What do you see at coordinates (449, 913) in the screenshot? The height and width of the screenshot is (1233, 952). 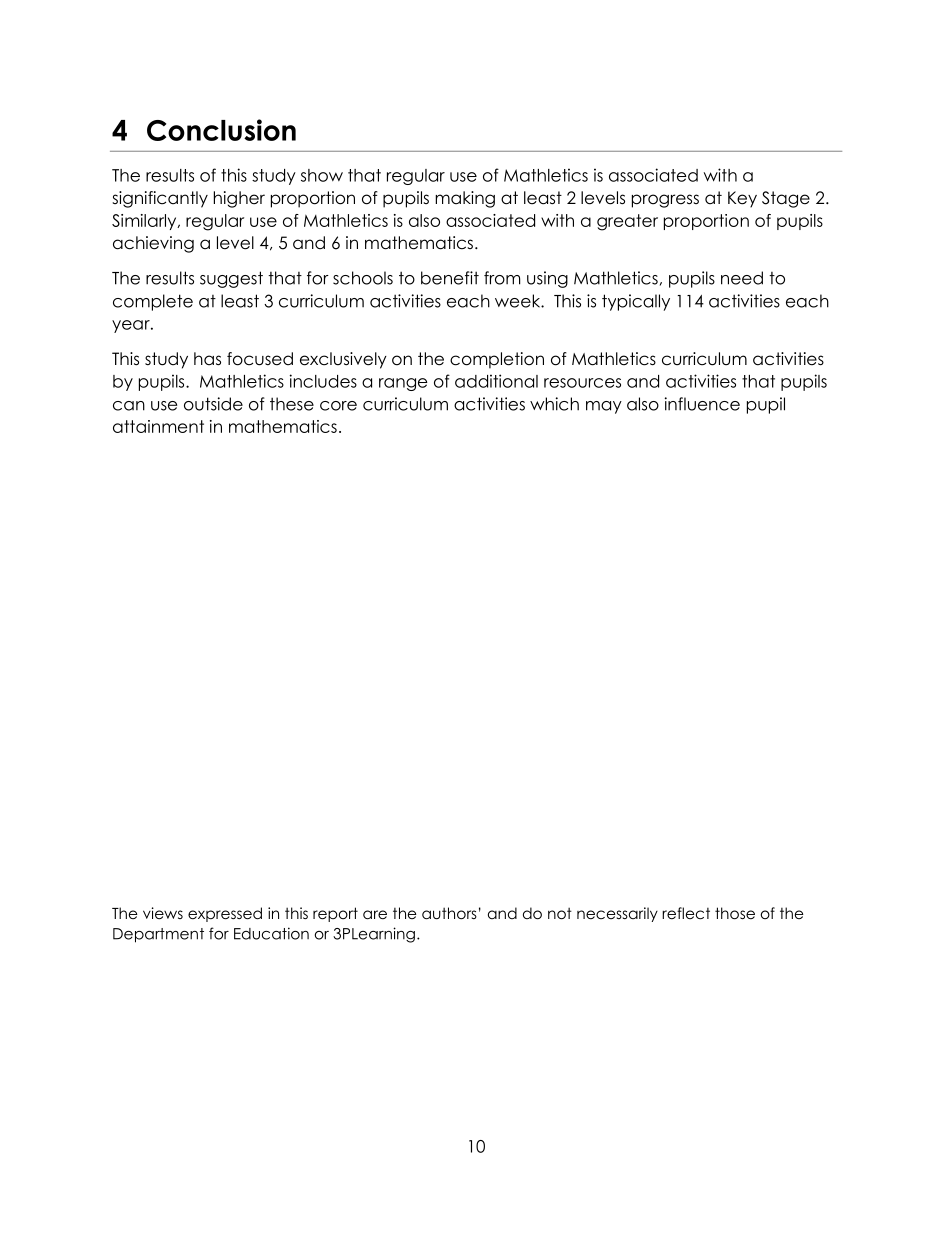 I see `authors` at bounding box center [449, 913].
